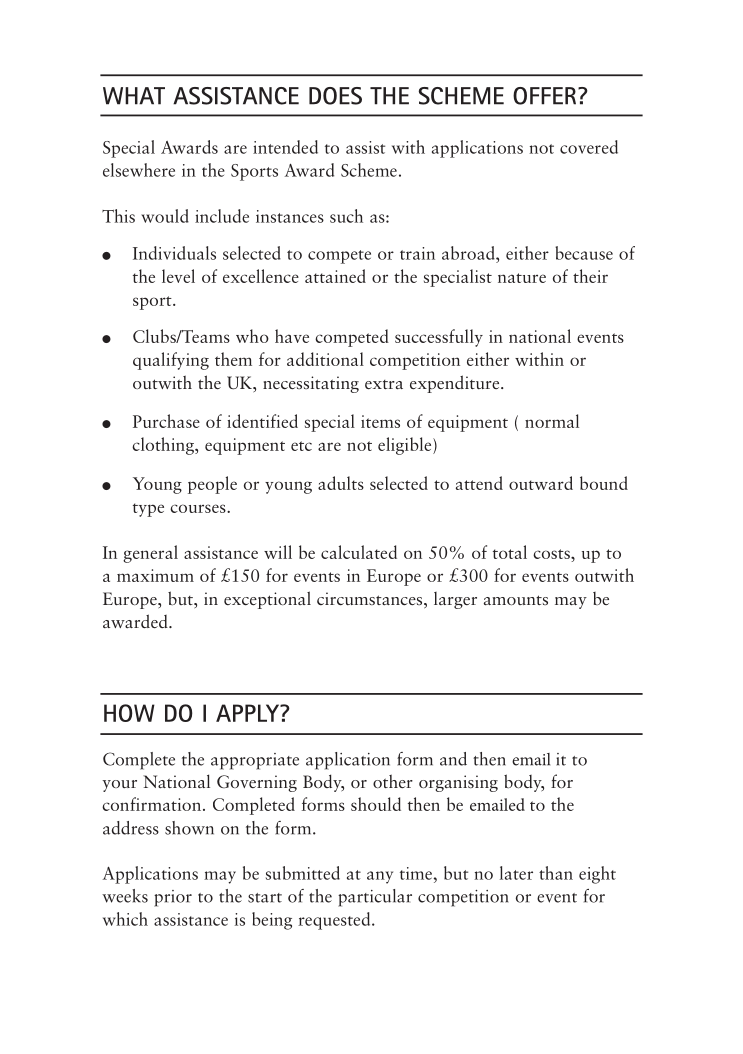 Image resolution: width=743 pixels, height=1054 pixels. What do you see at coordinates (173, 898) in the page?
I see `prior` at bounding box center [173, 898].
